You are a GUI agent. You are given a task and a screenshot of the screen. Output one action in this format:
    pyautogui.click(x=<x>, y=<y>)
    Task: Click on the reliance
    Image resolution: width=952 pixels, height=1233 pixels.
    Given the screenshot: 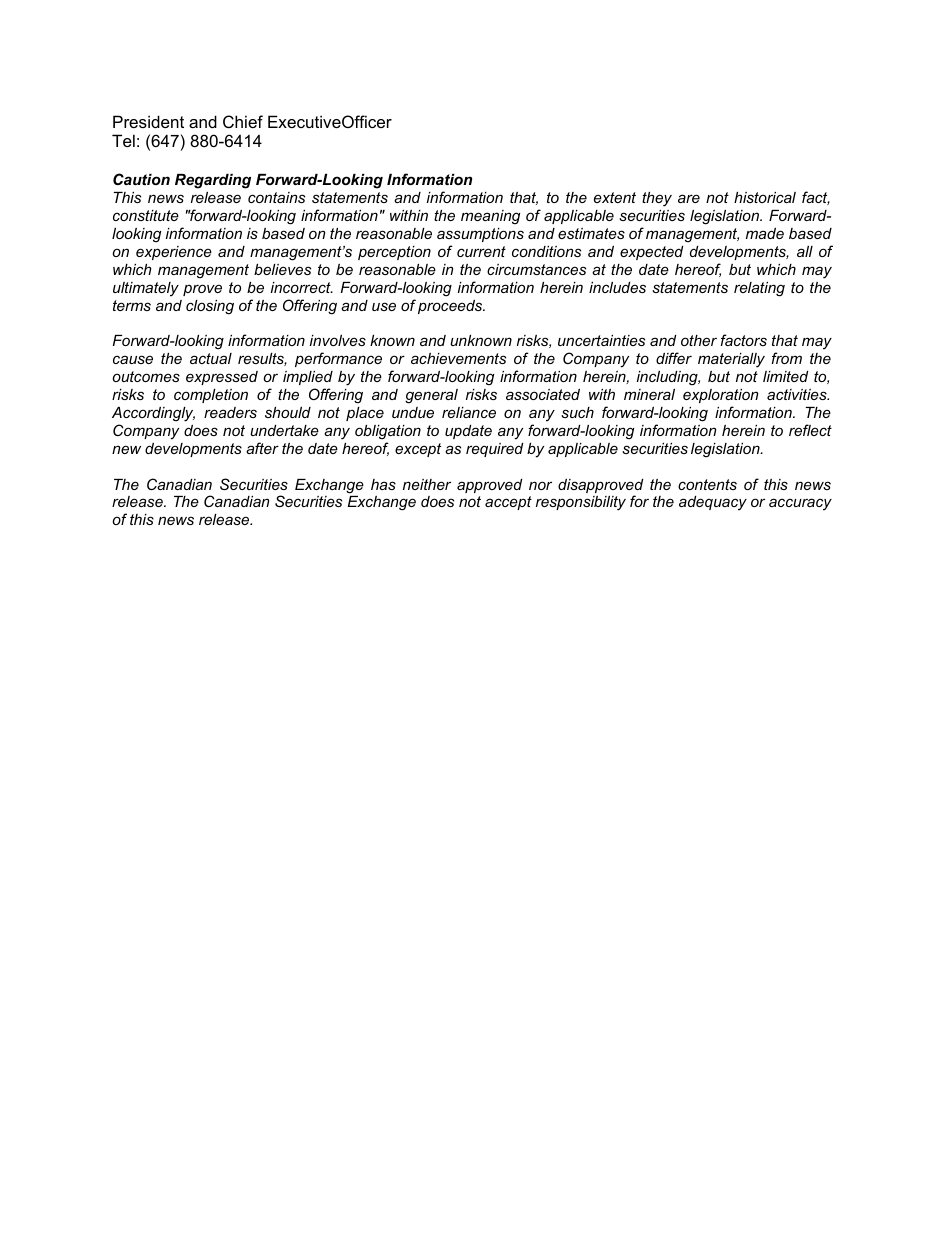 What is the action you would take?
    pyautogui.click(x=469, y=412)
